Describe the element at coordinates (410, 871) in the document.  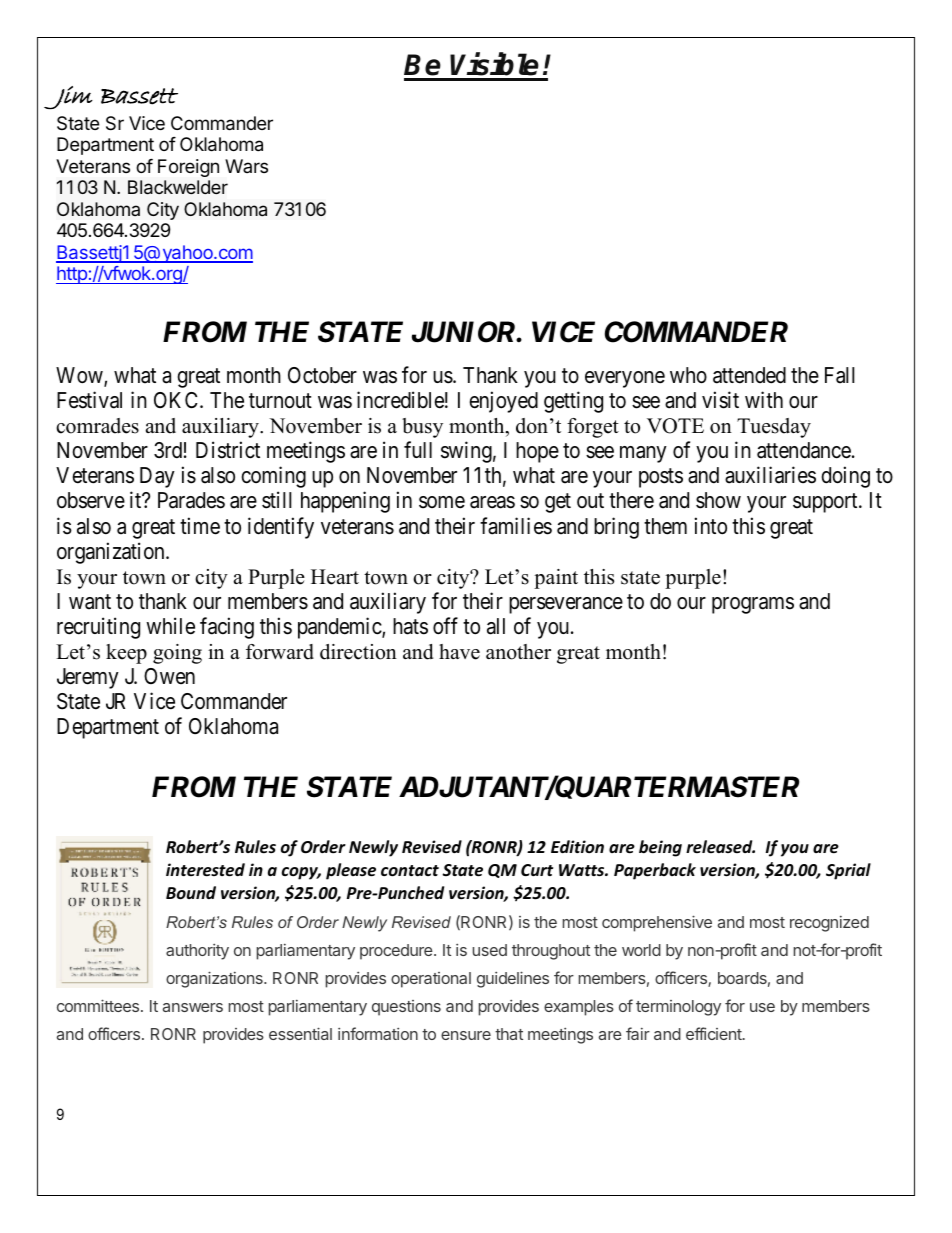
I see `contact` at that location.
